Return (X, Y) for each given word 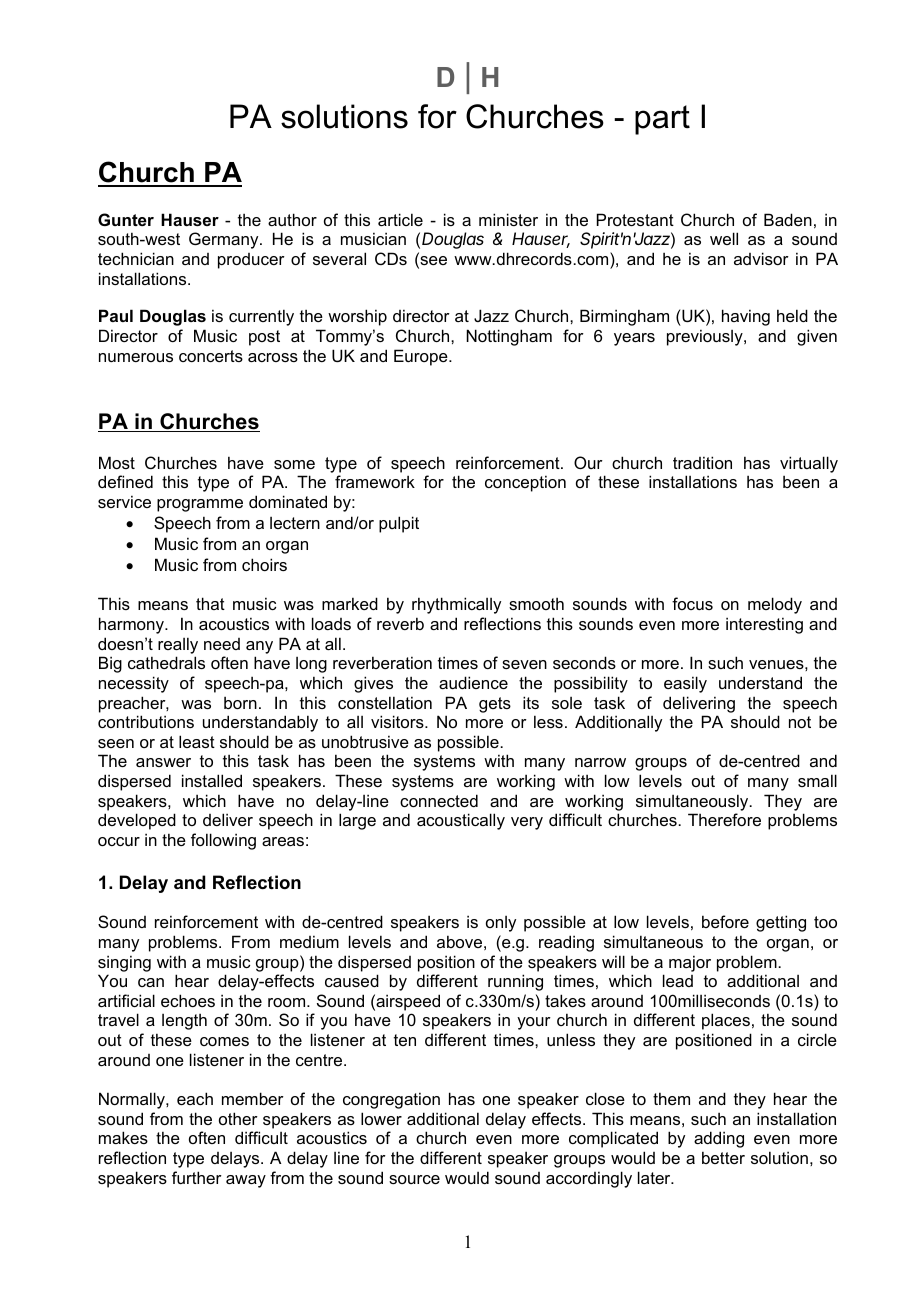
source (414, 1179)
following (223, 841)
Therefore (724, 819)
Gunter (126, 219)
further (197, 1177)
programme (200, 505)
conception (525, 483)
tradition (702, 462)
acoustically (461, 821)
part (662, 120)
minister (508, 219)
